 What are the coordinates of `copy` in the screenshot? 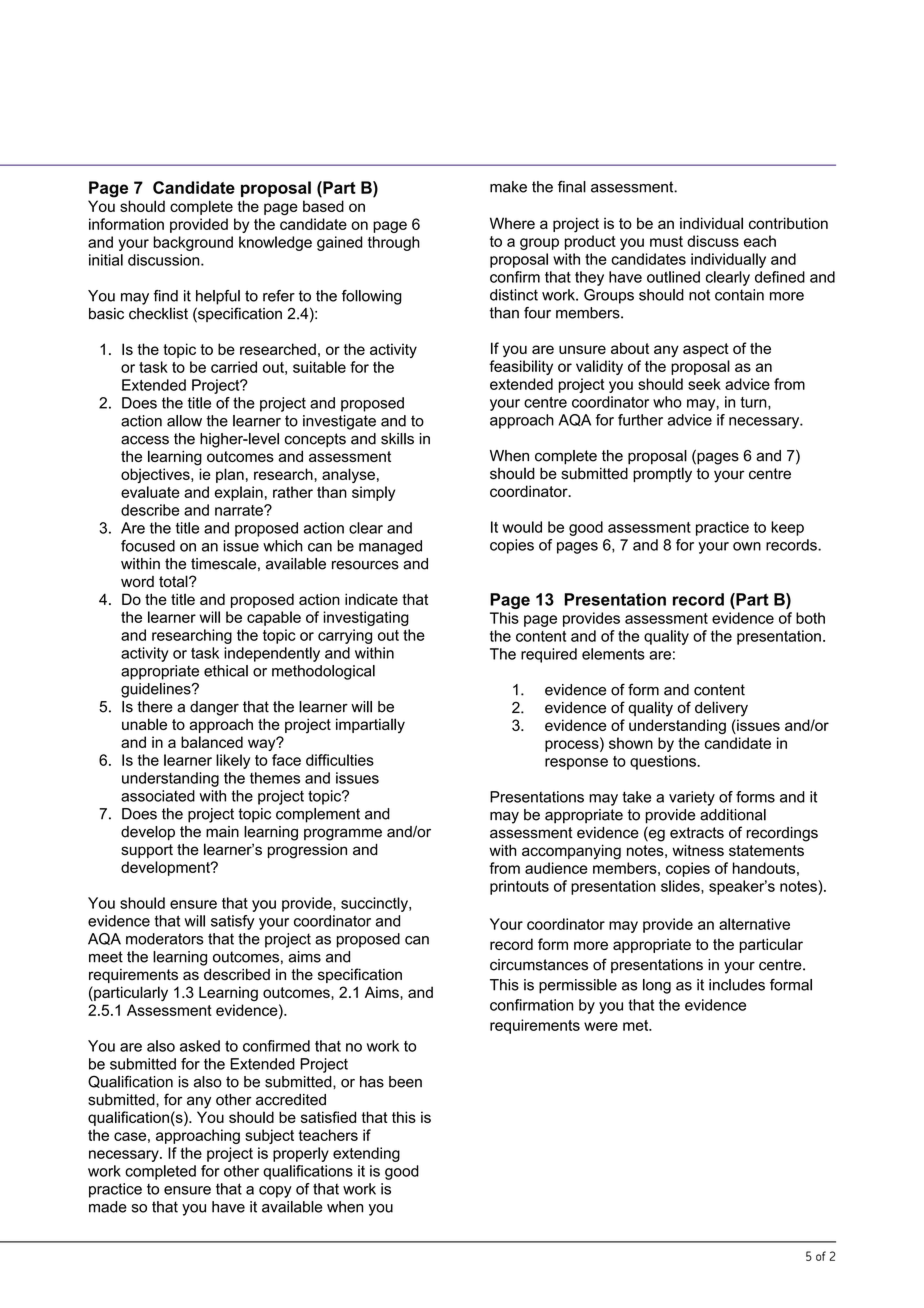 It's located at (275, 1192).
